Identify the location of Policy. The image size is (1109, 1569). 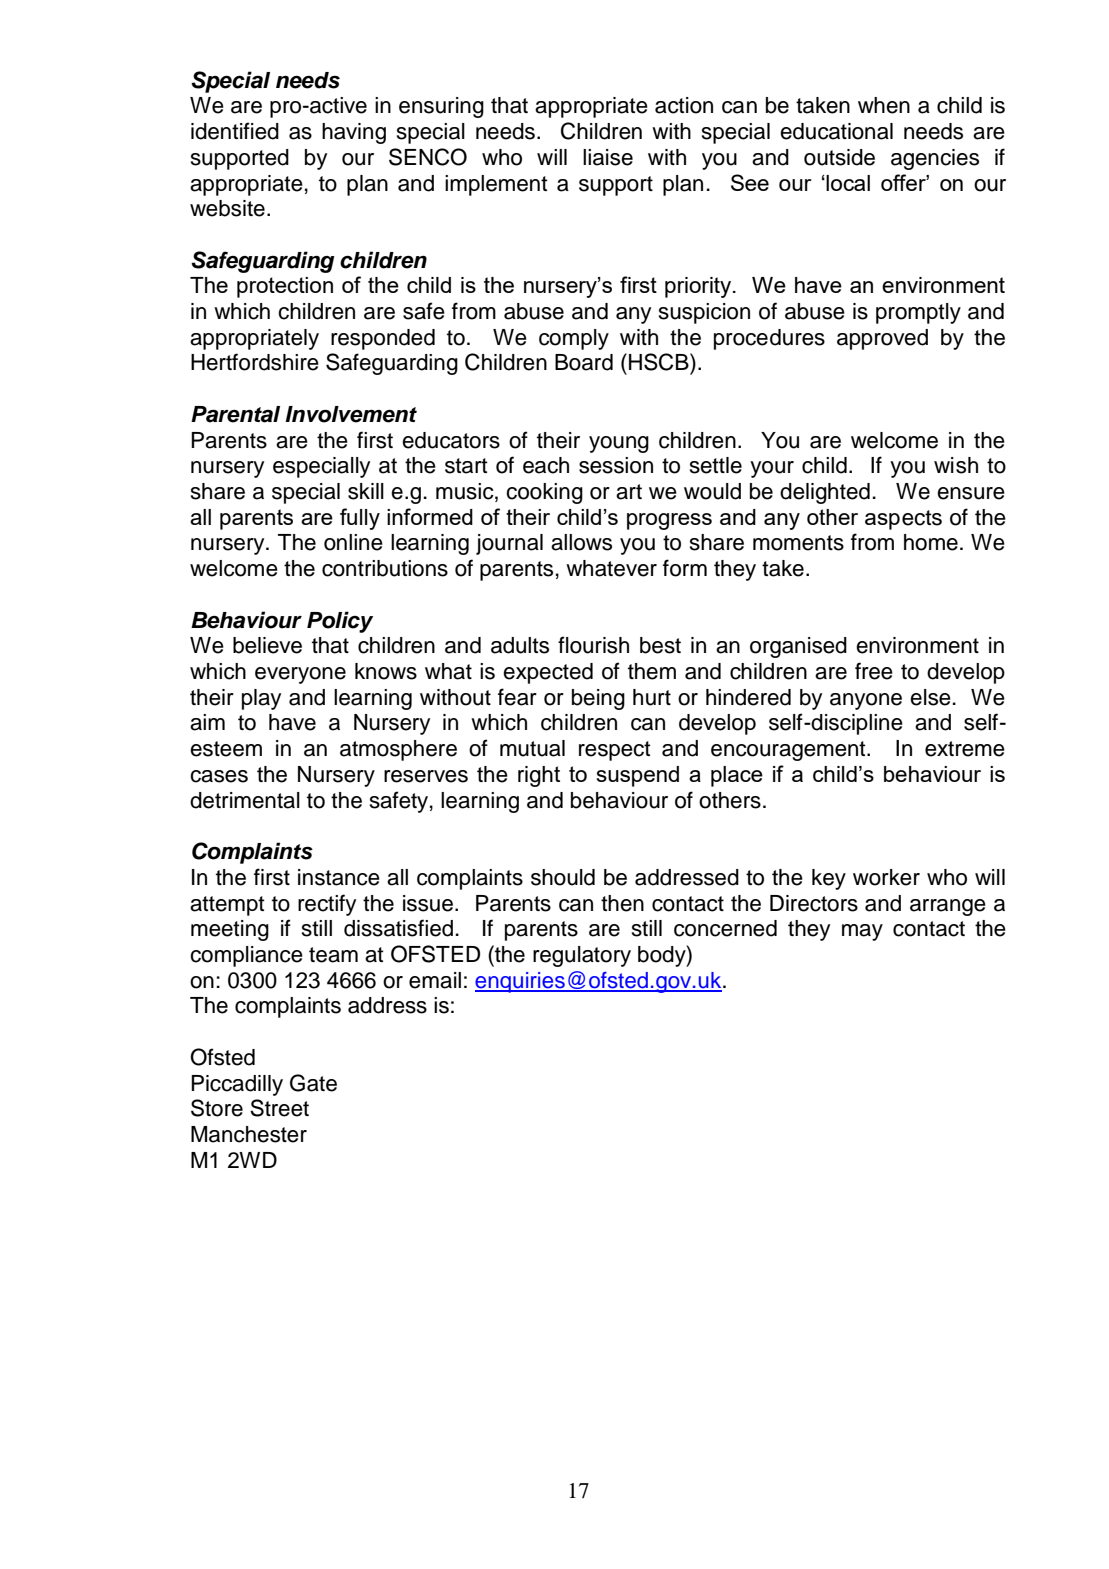
(340, 622).
